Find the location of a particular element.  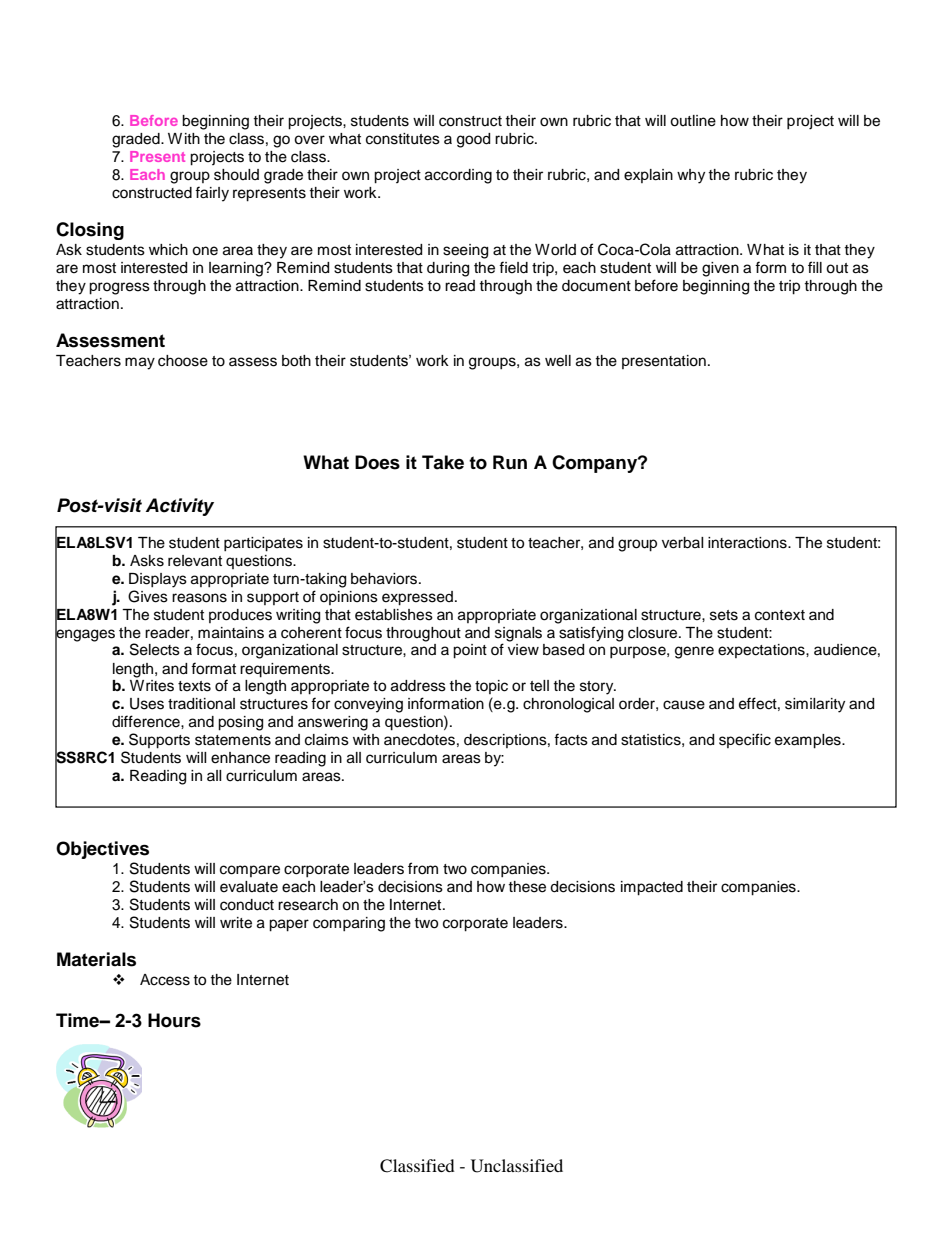

cause is located at coordinates (684, 705).
